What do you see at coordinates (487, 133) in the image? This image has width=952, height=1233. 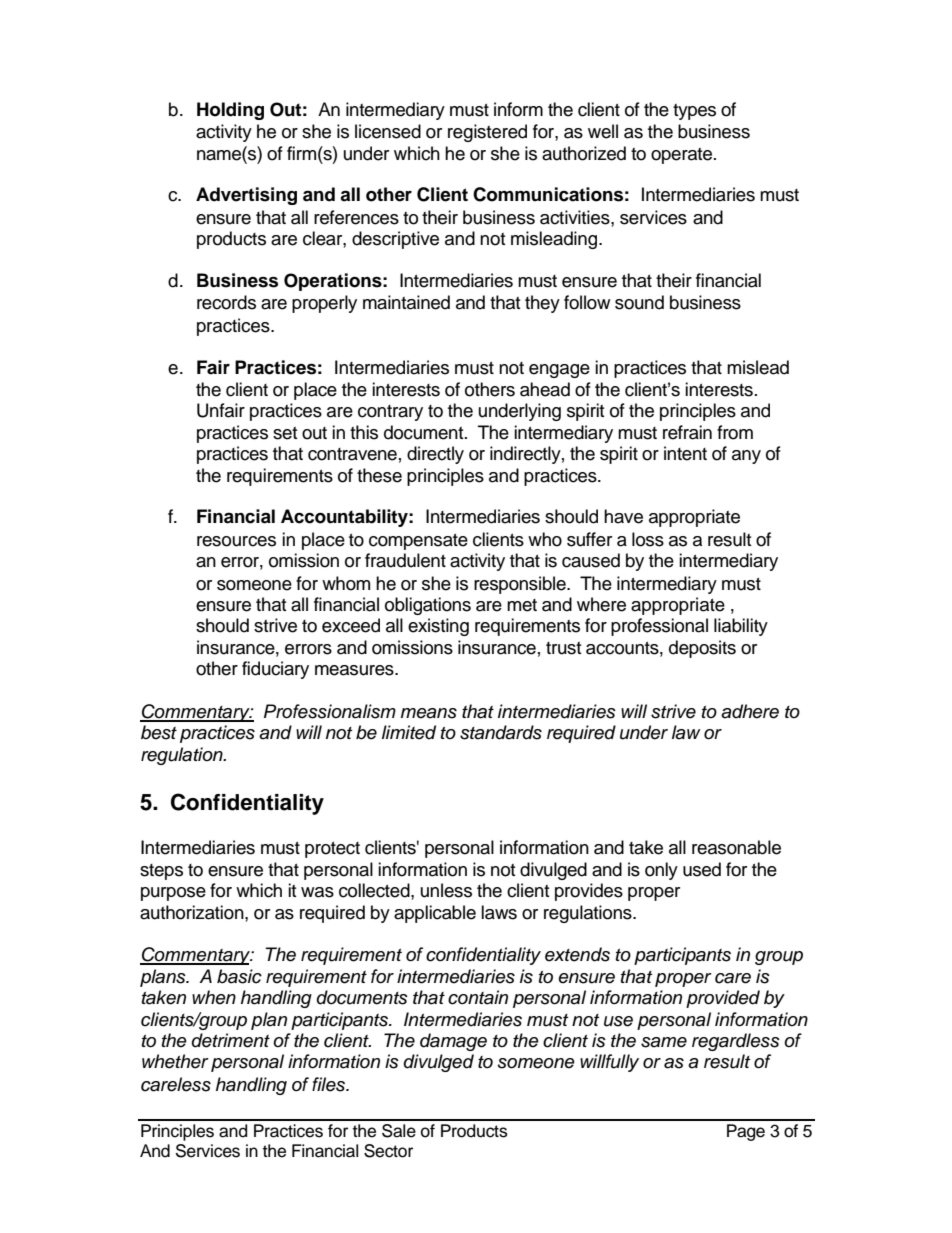 I see `registered` at bounding box center [487, 133].
